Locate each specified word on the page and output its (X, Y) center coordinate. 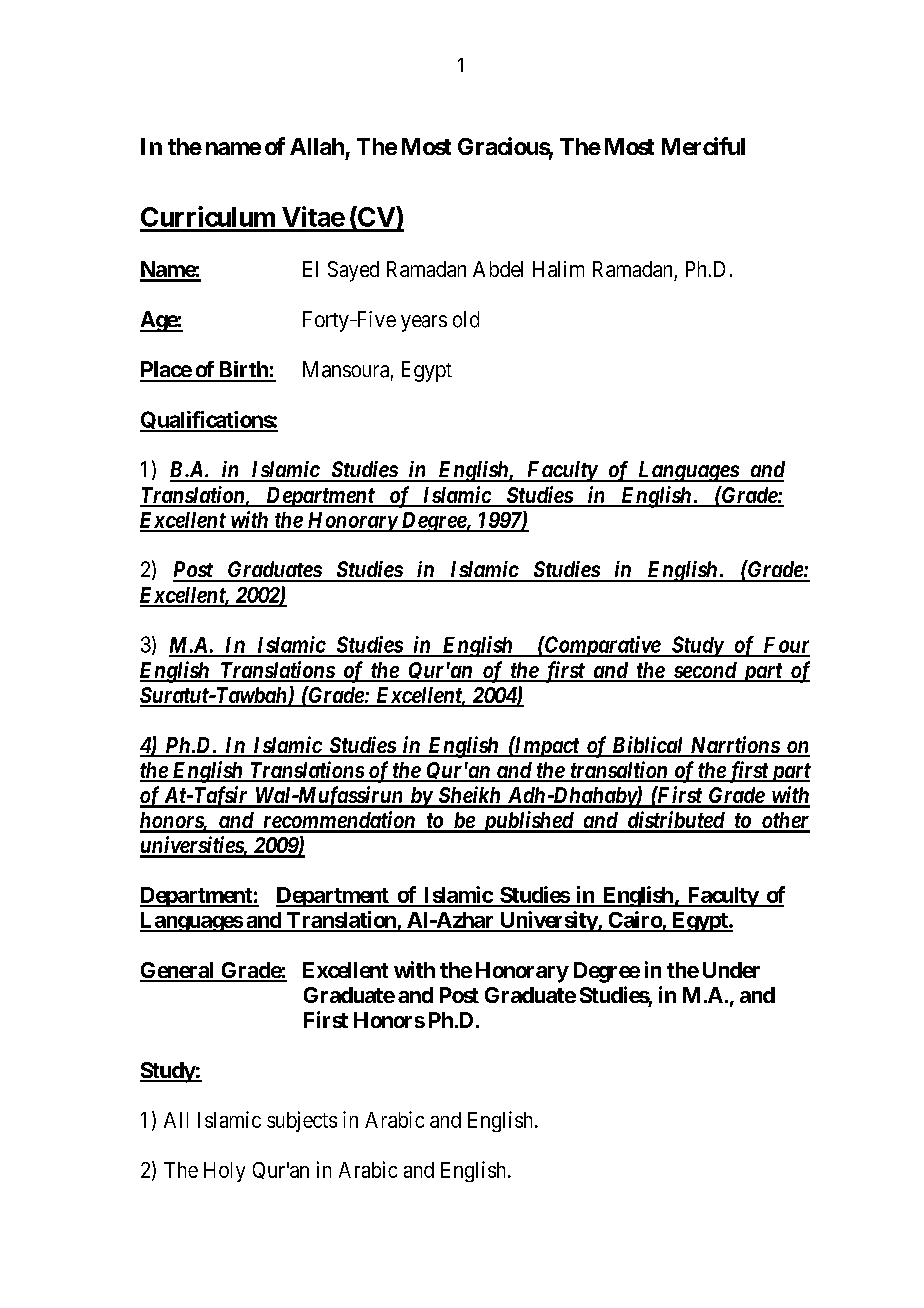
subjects (302, 1121)
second (704, 671)
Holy (224, 1172)
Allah (317, 146)
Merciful (703, 146)
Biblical (648, 746)
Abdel (498, 269)
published (527, 822)
